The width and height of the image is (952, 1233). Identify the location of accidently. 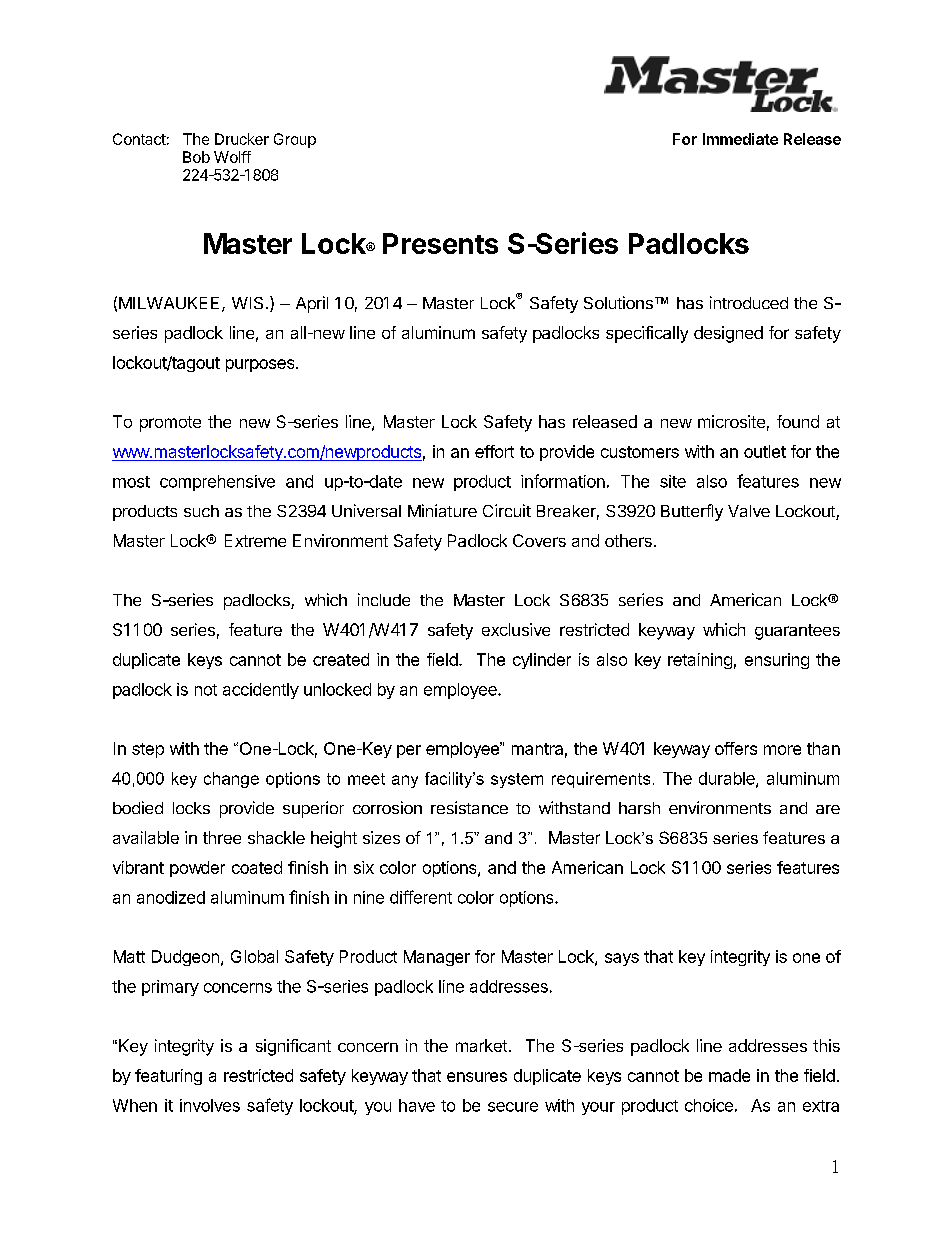
(261, 691).
